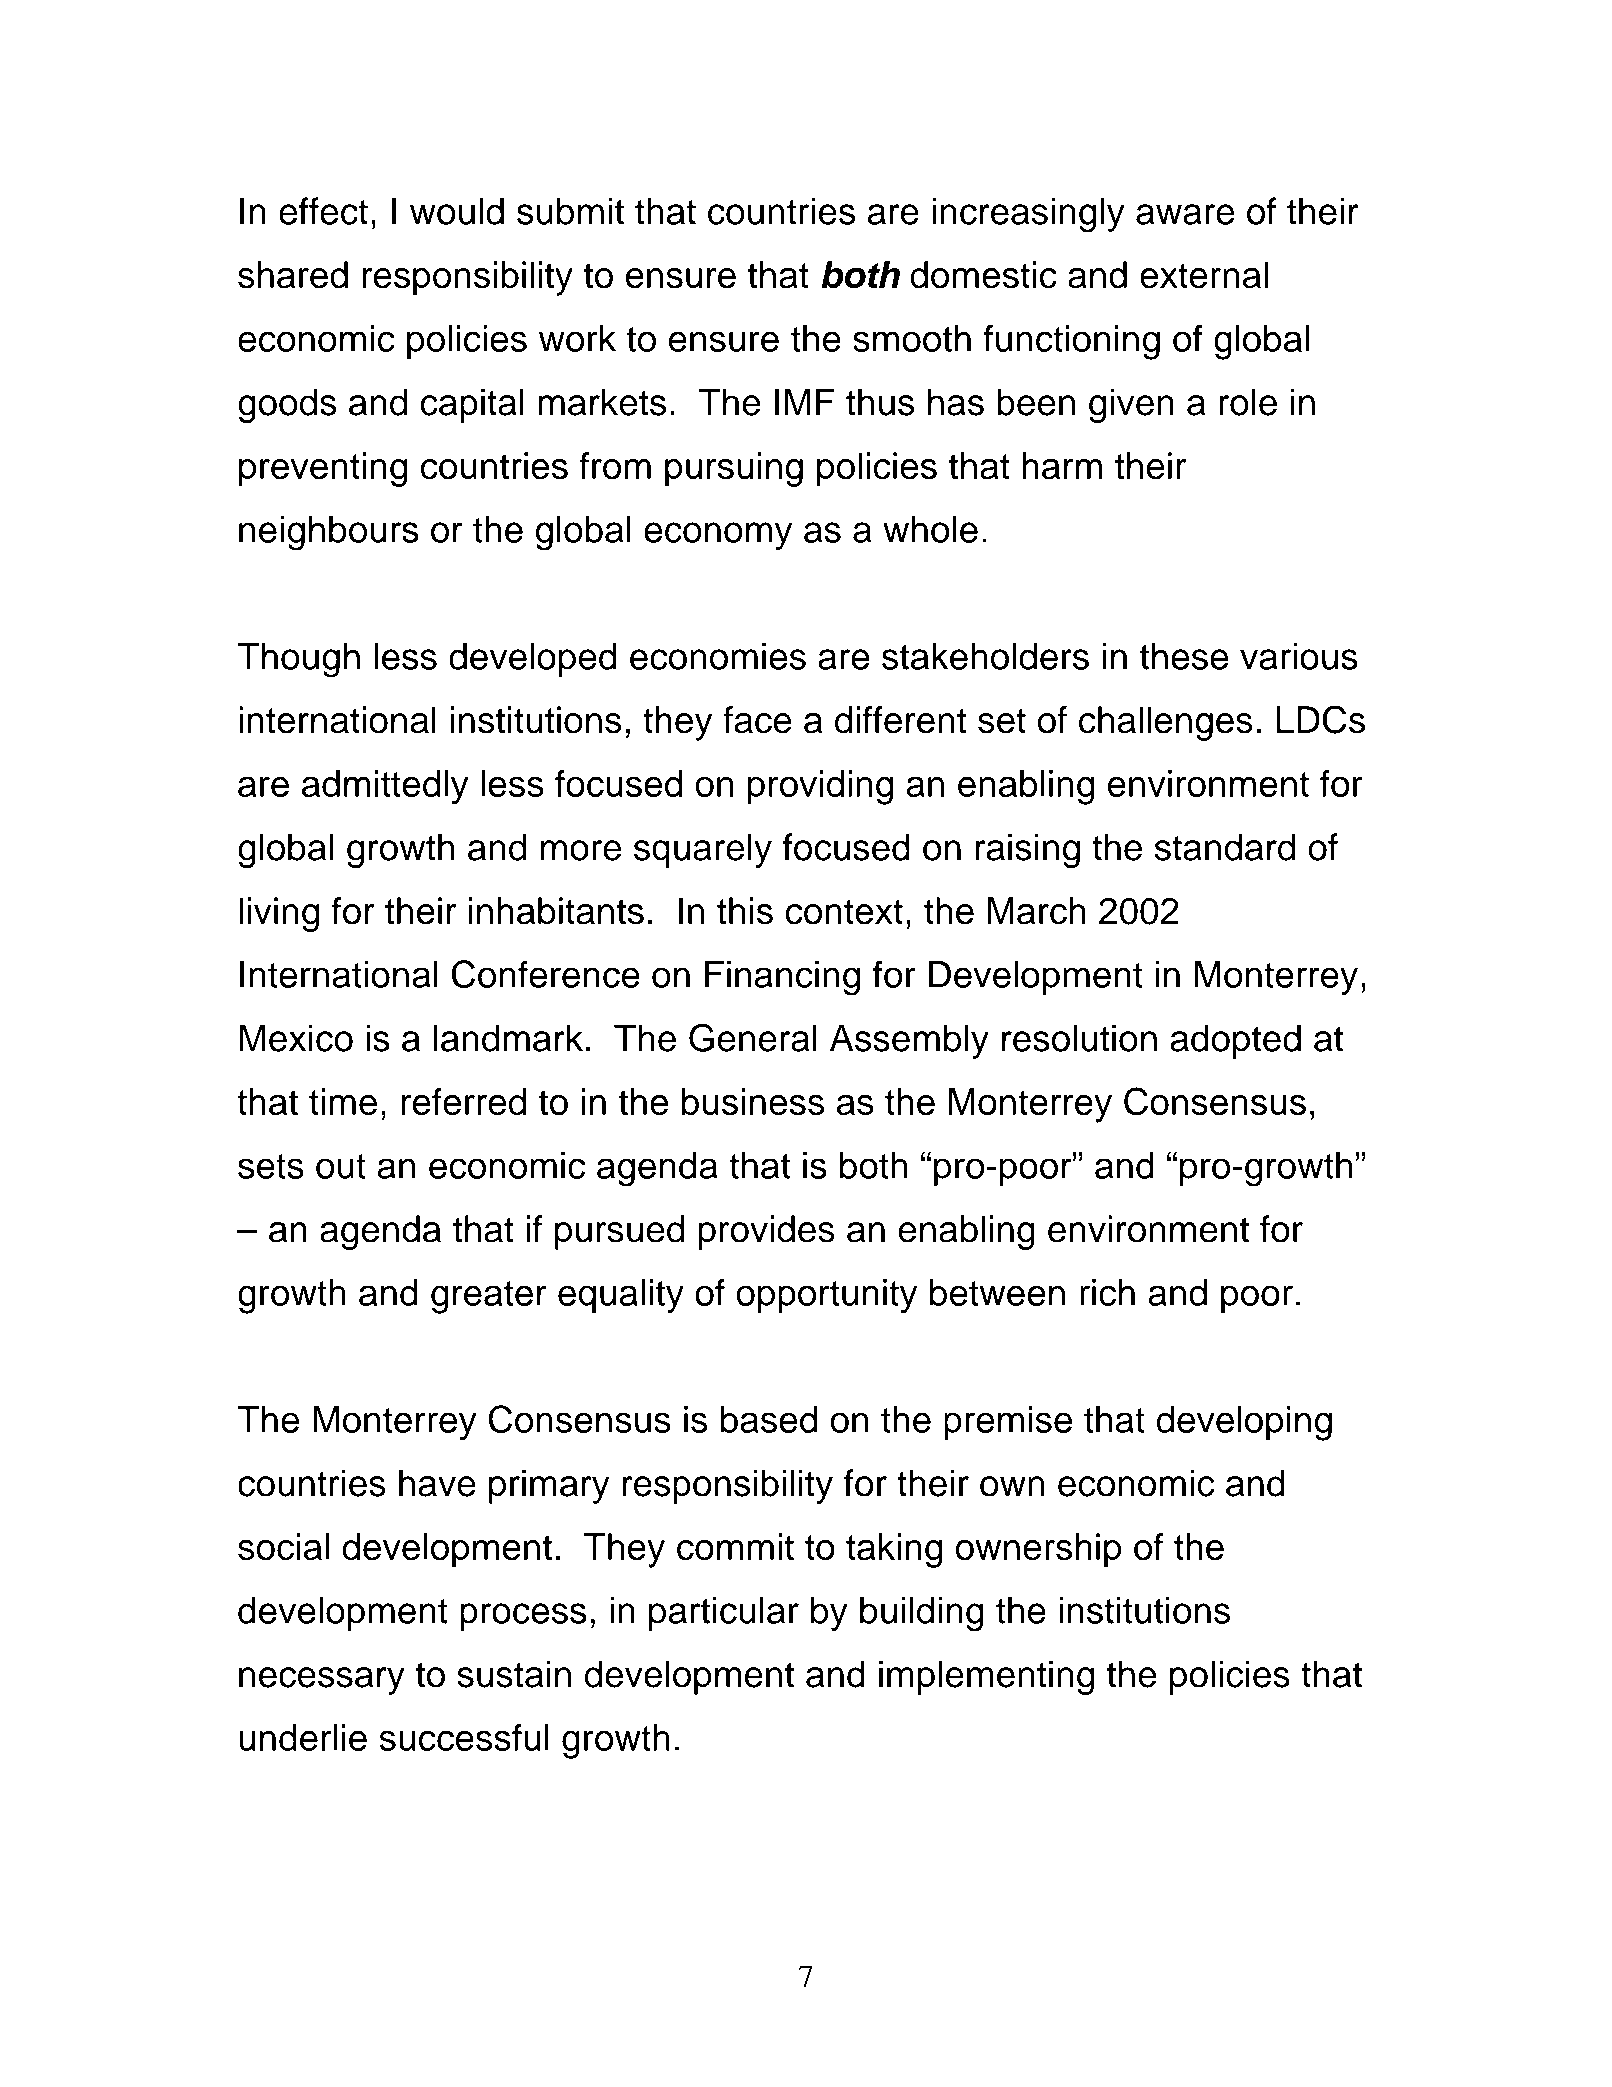 The height and width of the screenshot is (2087, 1612). What do you see at coordinates (1204, 275) in the screenshot?
I see `external` at bounding box center [1204, 275].
